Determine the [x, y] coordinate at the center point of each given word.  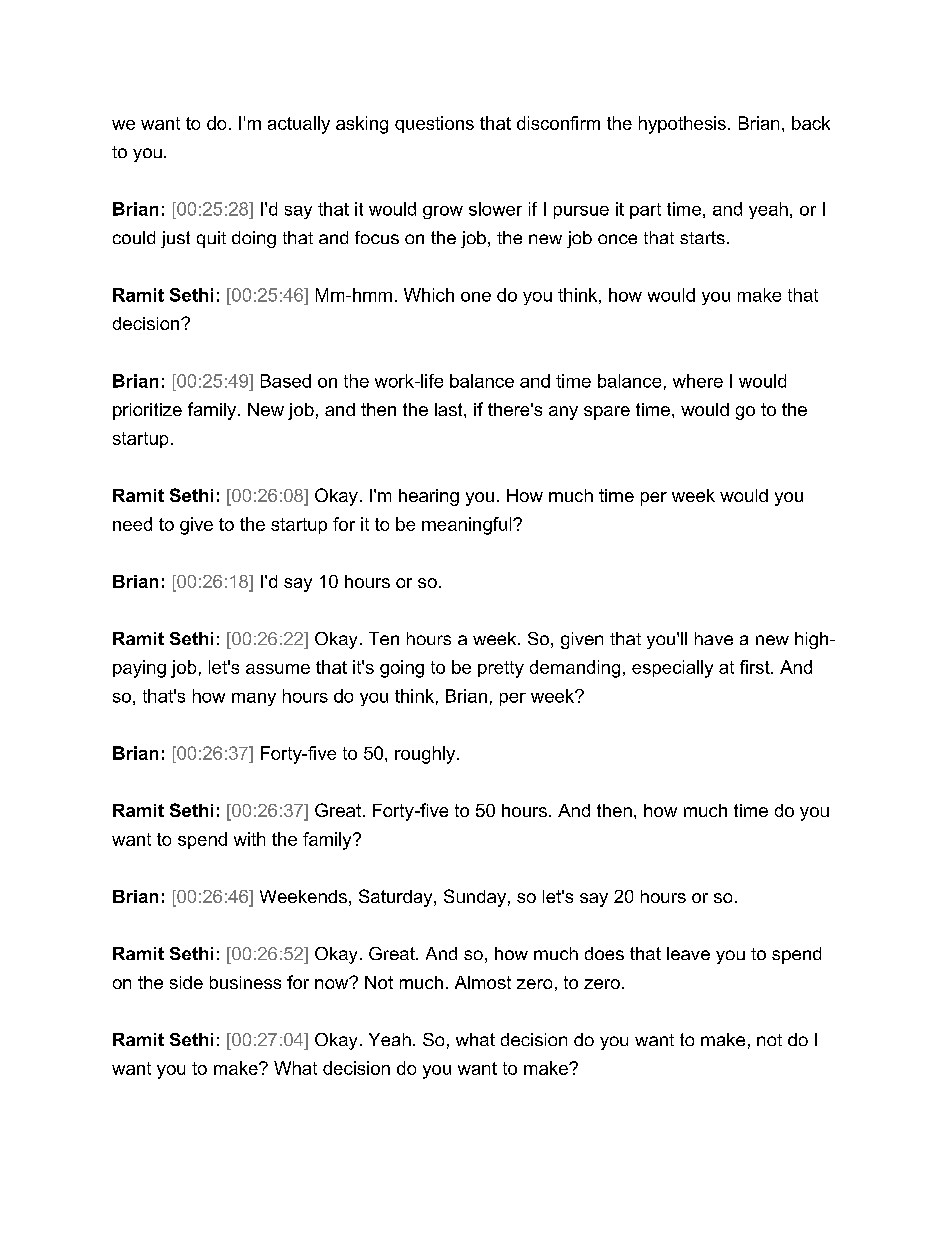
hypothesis [682, 125]
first [756, 667]
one [476, 297]
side [186, 982]
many [254, 699]
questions [434, 124]
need [132, 524]
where [698, 381]
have [714, 638]
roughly [426, 755]
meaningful [468, 526]
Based [286, 381]
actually [299, 125]
